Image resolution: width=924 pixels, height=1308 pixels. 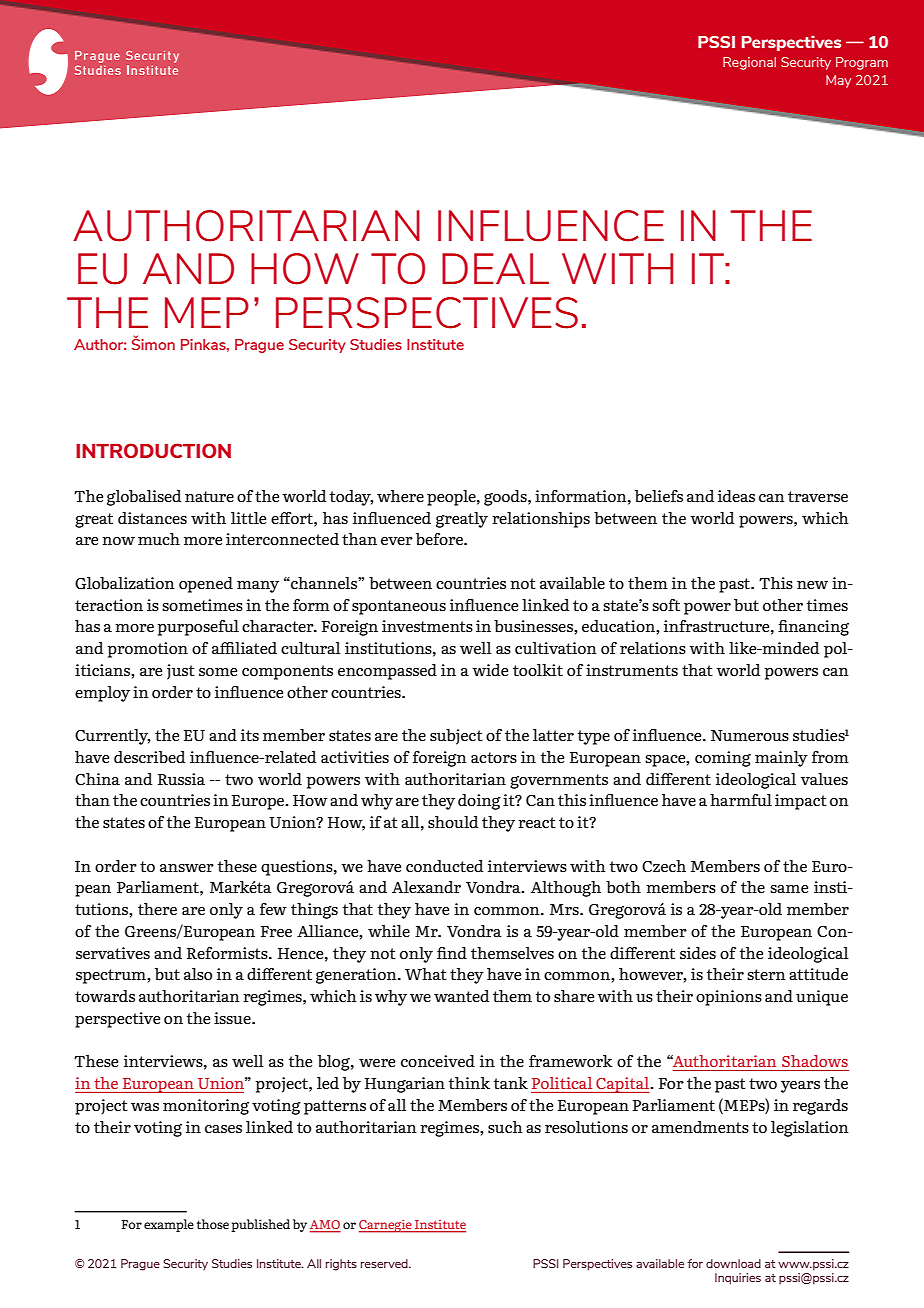 I want to click on wide, so click(x=490, y=670).
